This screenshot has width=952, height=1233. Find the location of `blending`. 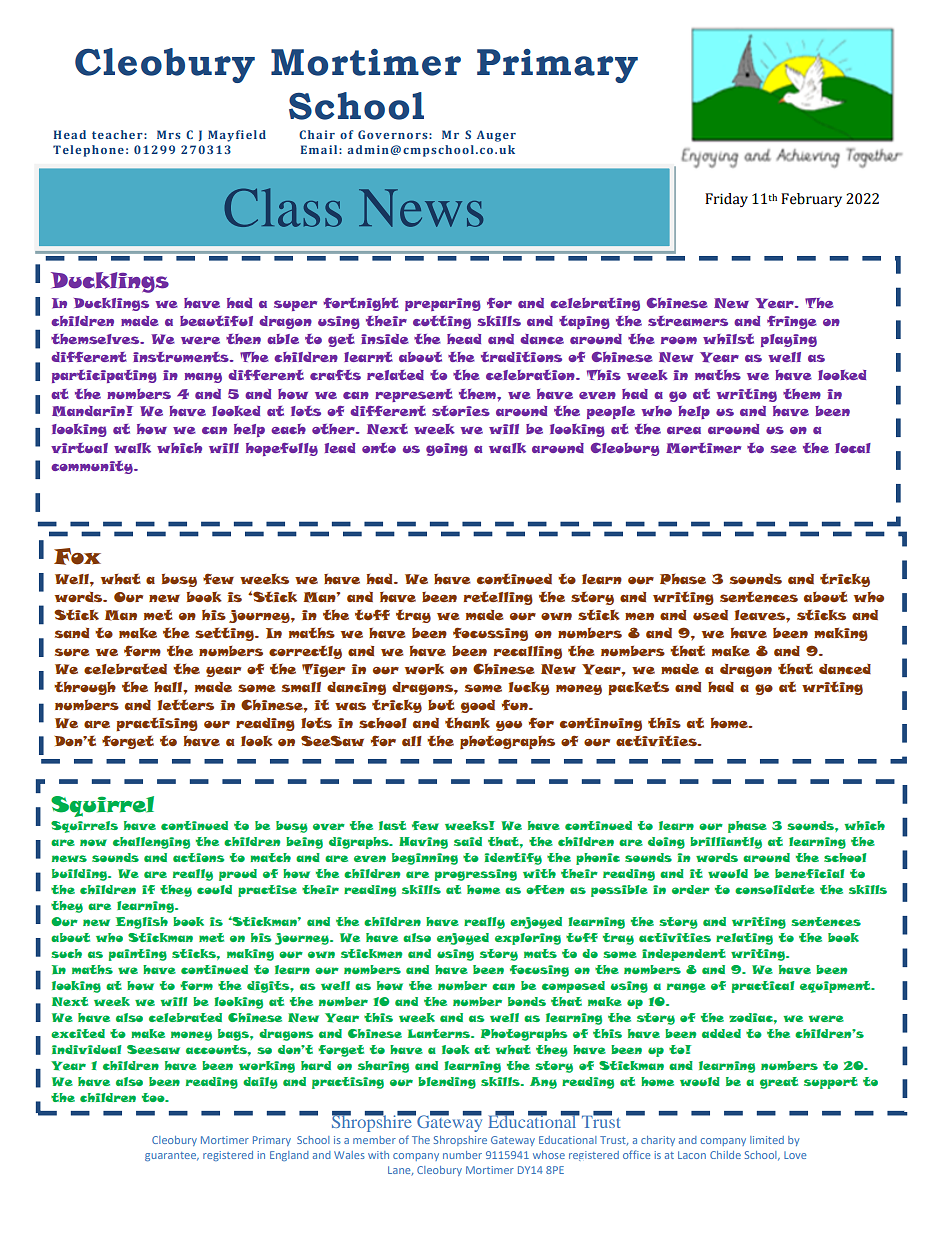

blending is located at coordinates (447, 1083).
